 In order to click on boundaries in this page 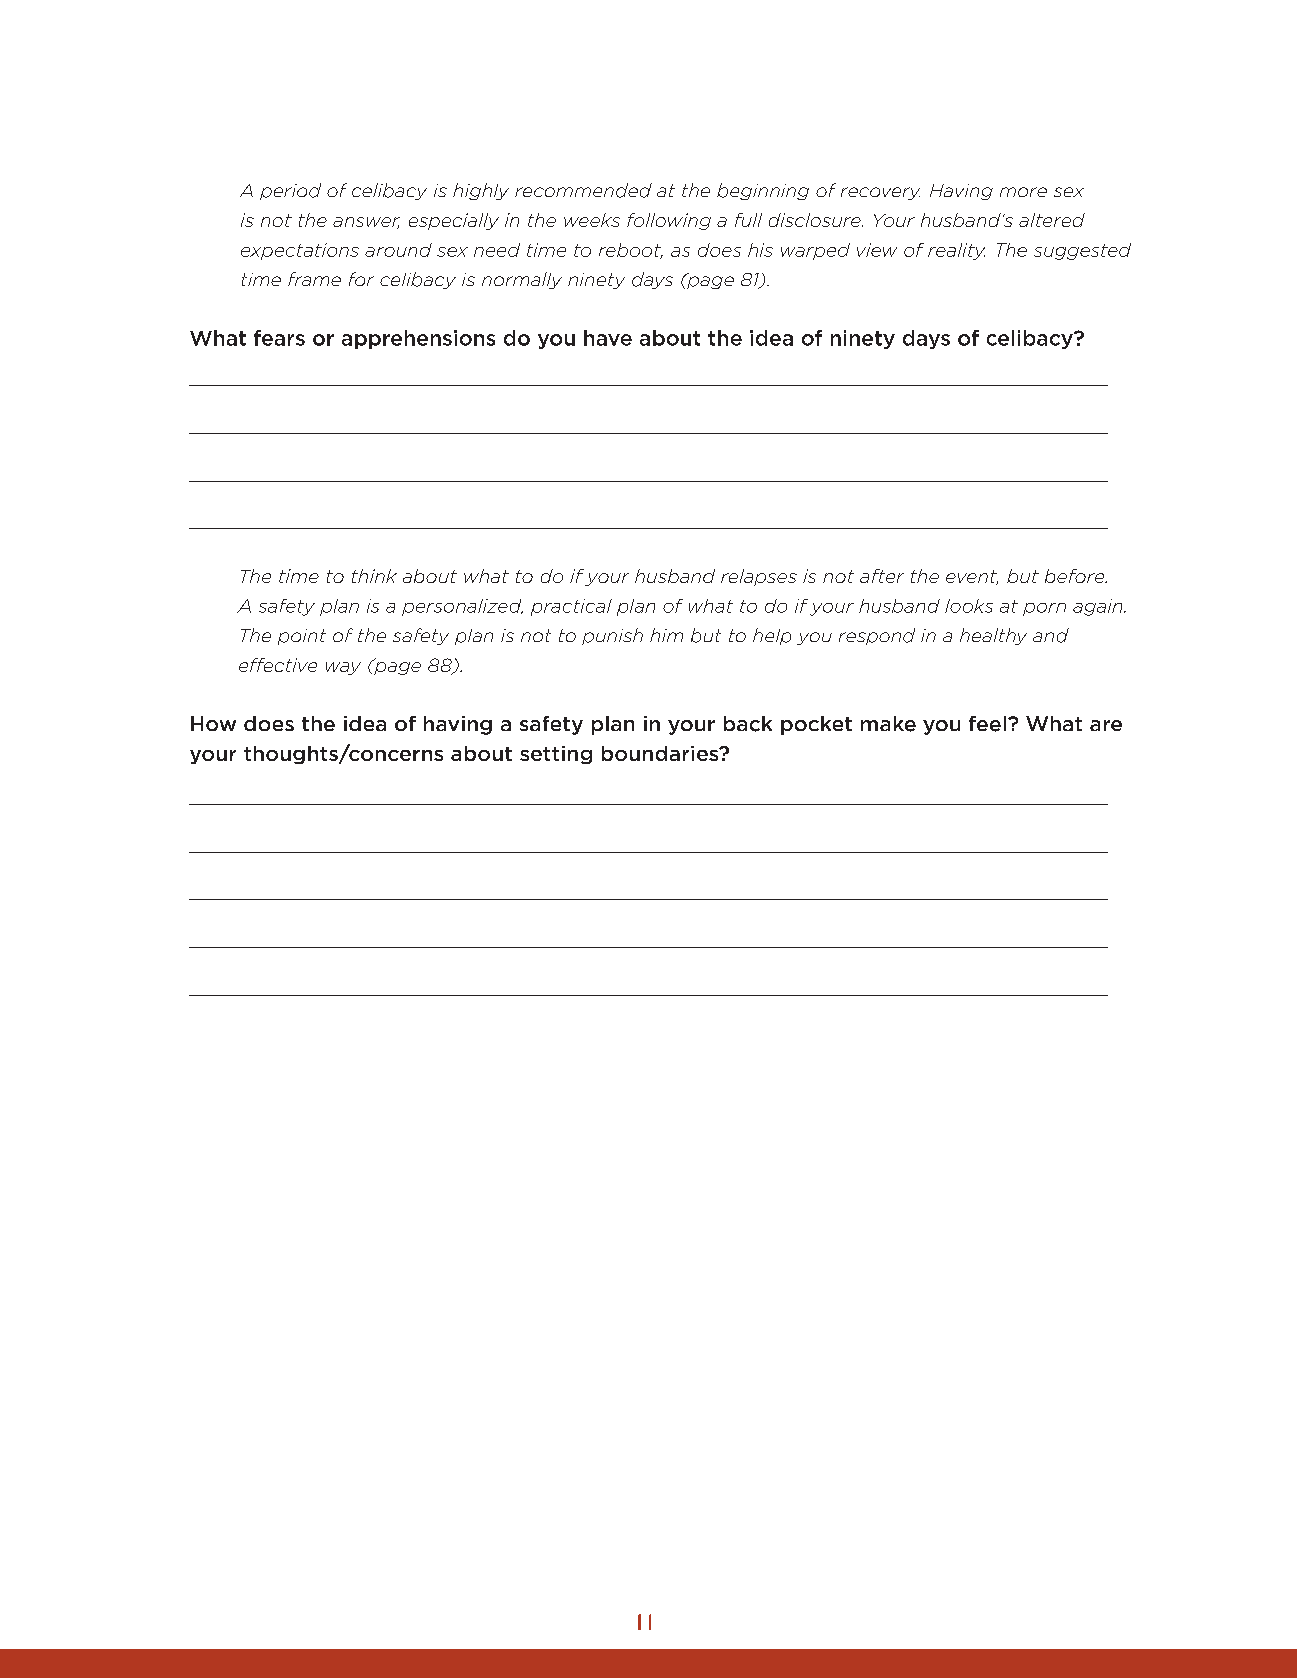, I will do `click(661, 753)`.
